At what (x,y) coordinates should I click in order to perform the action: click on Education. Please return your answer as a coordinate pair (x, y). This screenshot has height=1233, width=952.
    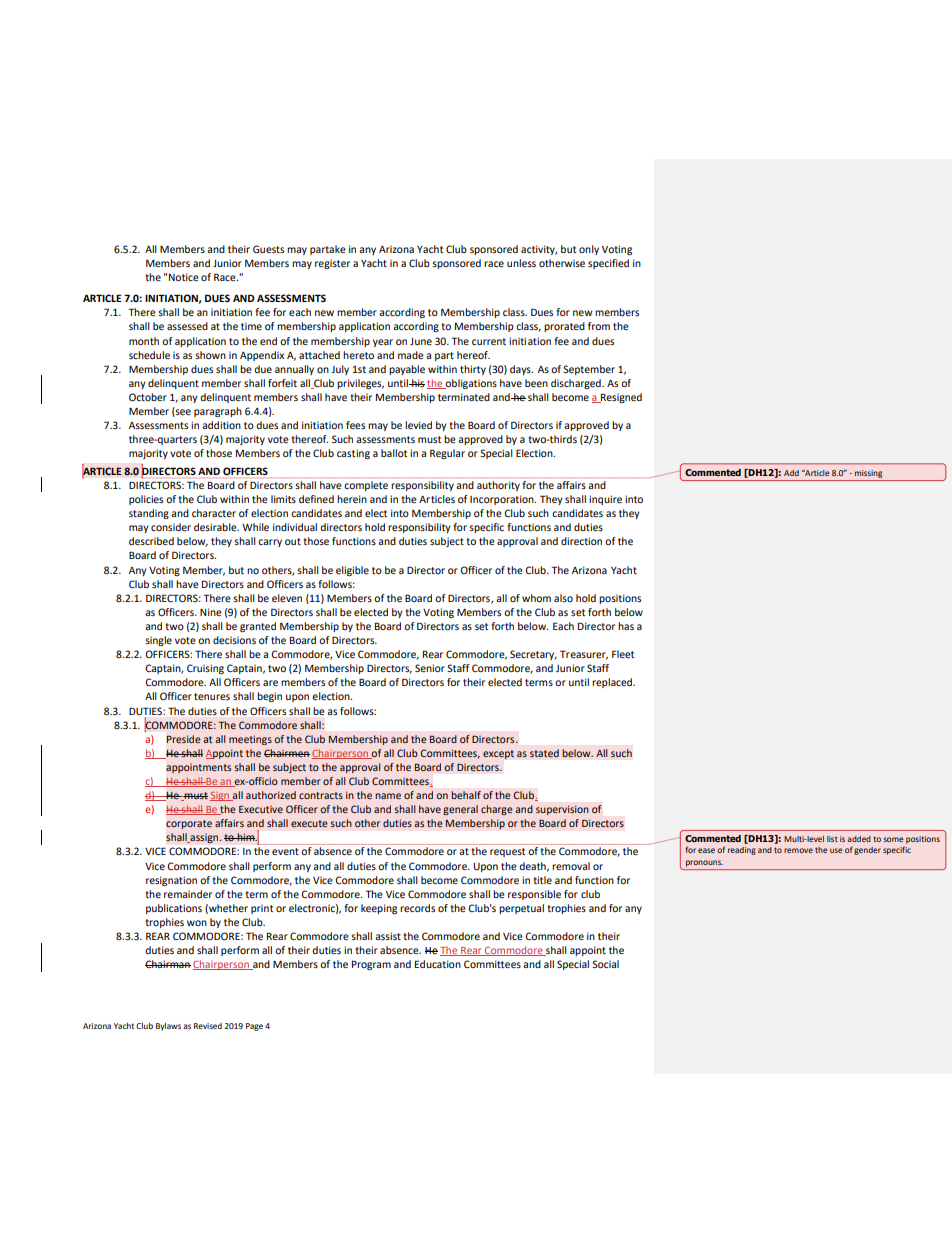
    Looking at the image, I should click on (438, 964).
